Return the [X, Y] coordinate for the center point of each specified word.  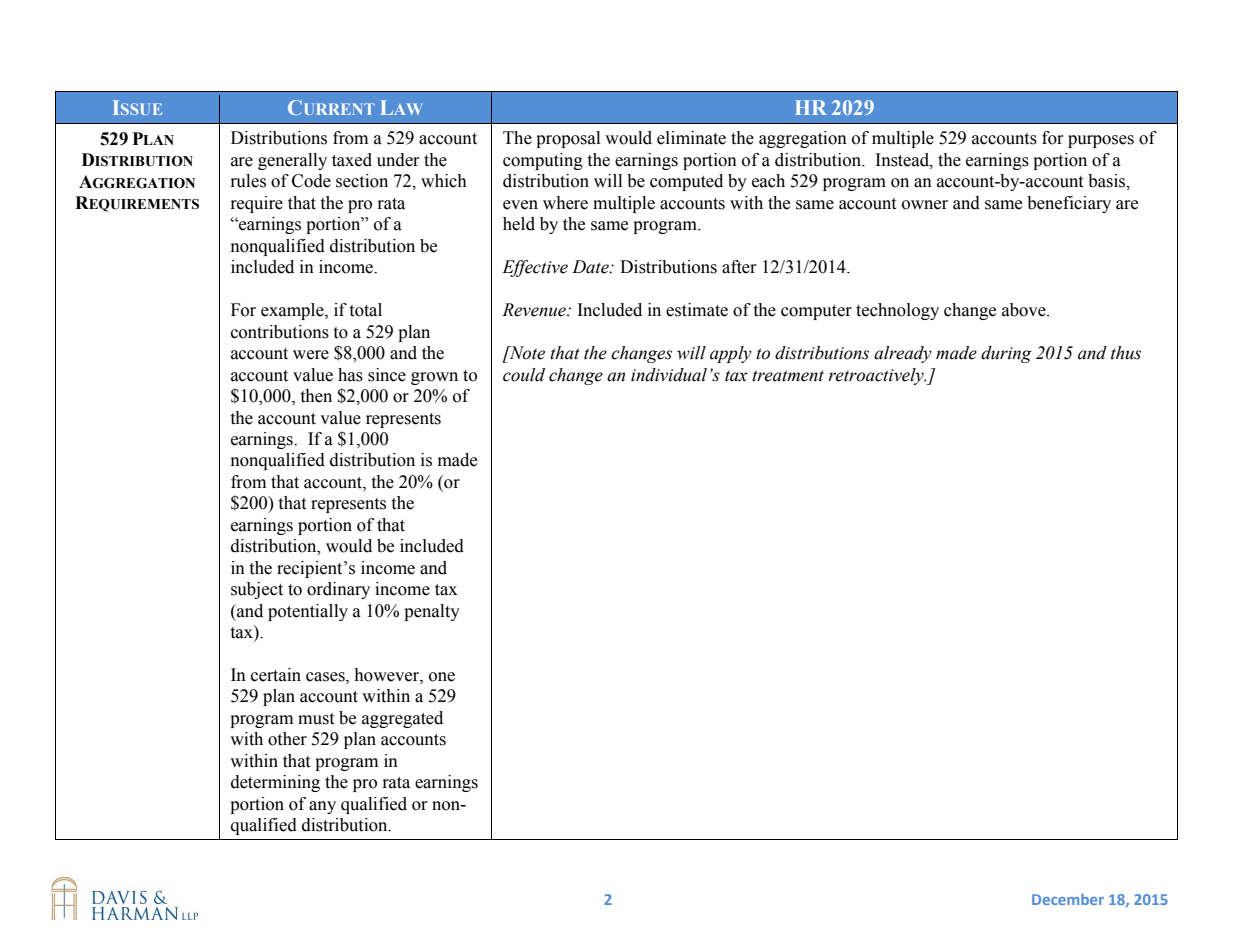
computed [686, 182]
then [316, 396]
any [322, 807]
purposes [1101, 141]
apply [731, 354]
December [1068, 899]
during [1006, 354]
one [442, 677]
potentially [308, 612]
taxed [352, 160]
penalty [432, 612]
